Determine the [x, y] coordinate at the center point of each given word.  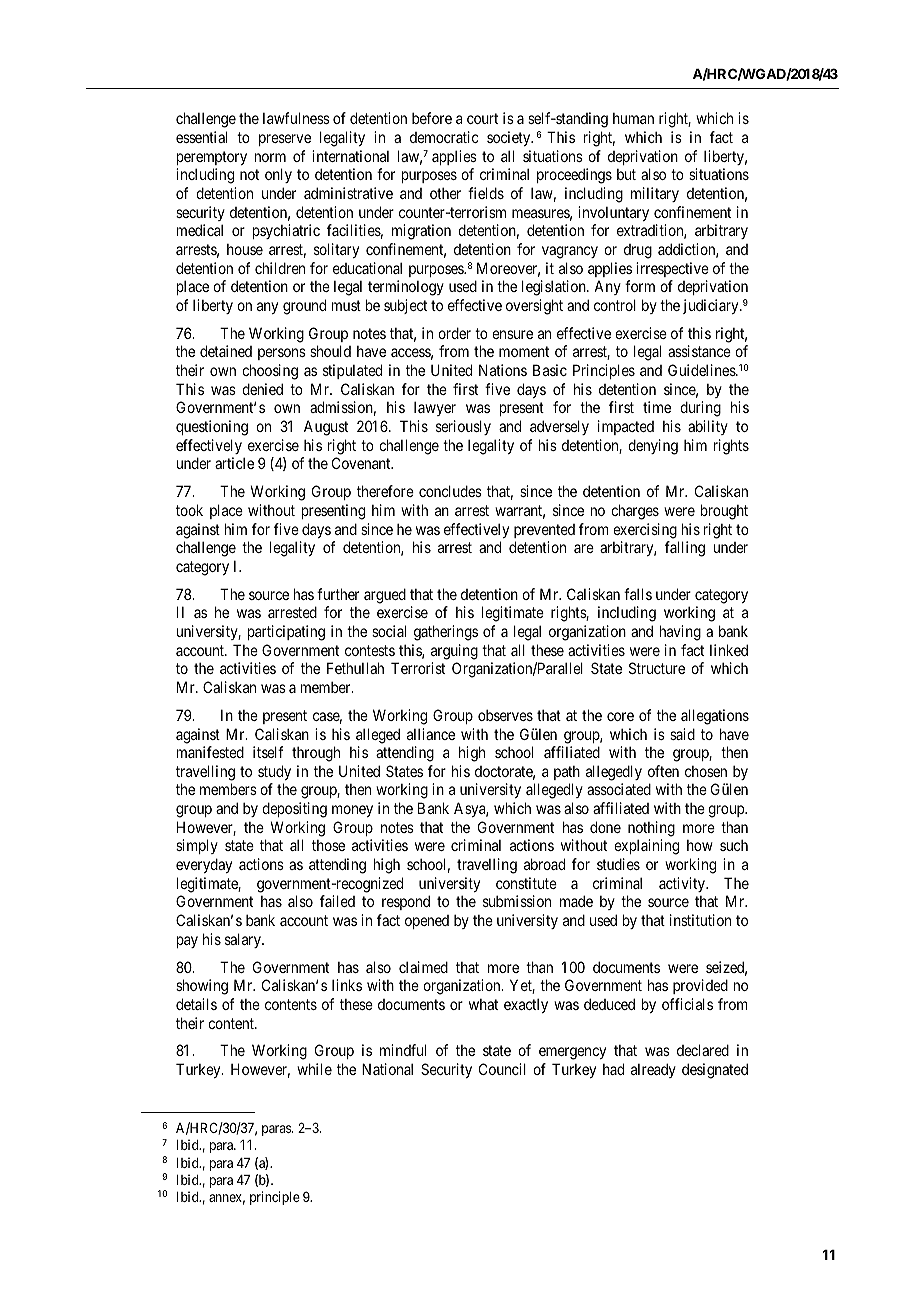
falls [638, 594]
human [633, 118]
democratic [444, 137]
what [483, 1004]
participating [286, 633]
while [314, 1069]
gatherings [446, 633]
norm [270, 157]
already [653, 1070]
